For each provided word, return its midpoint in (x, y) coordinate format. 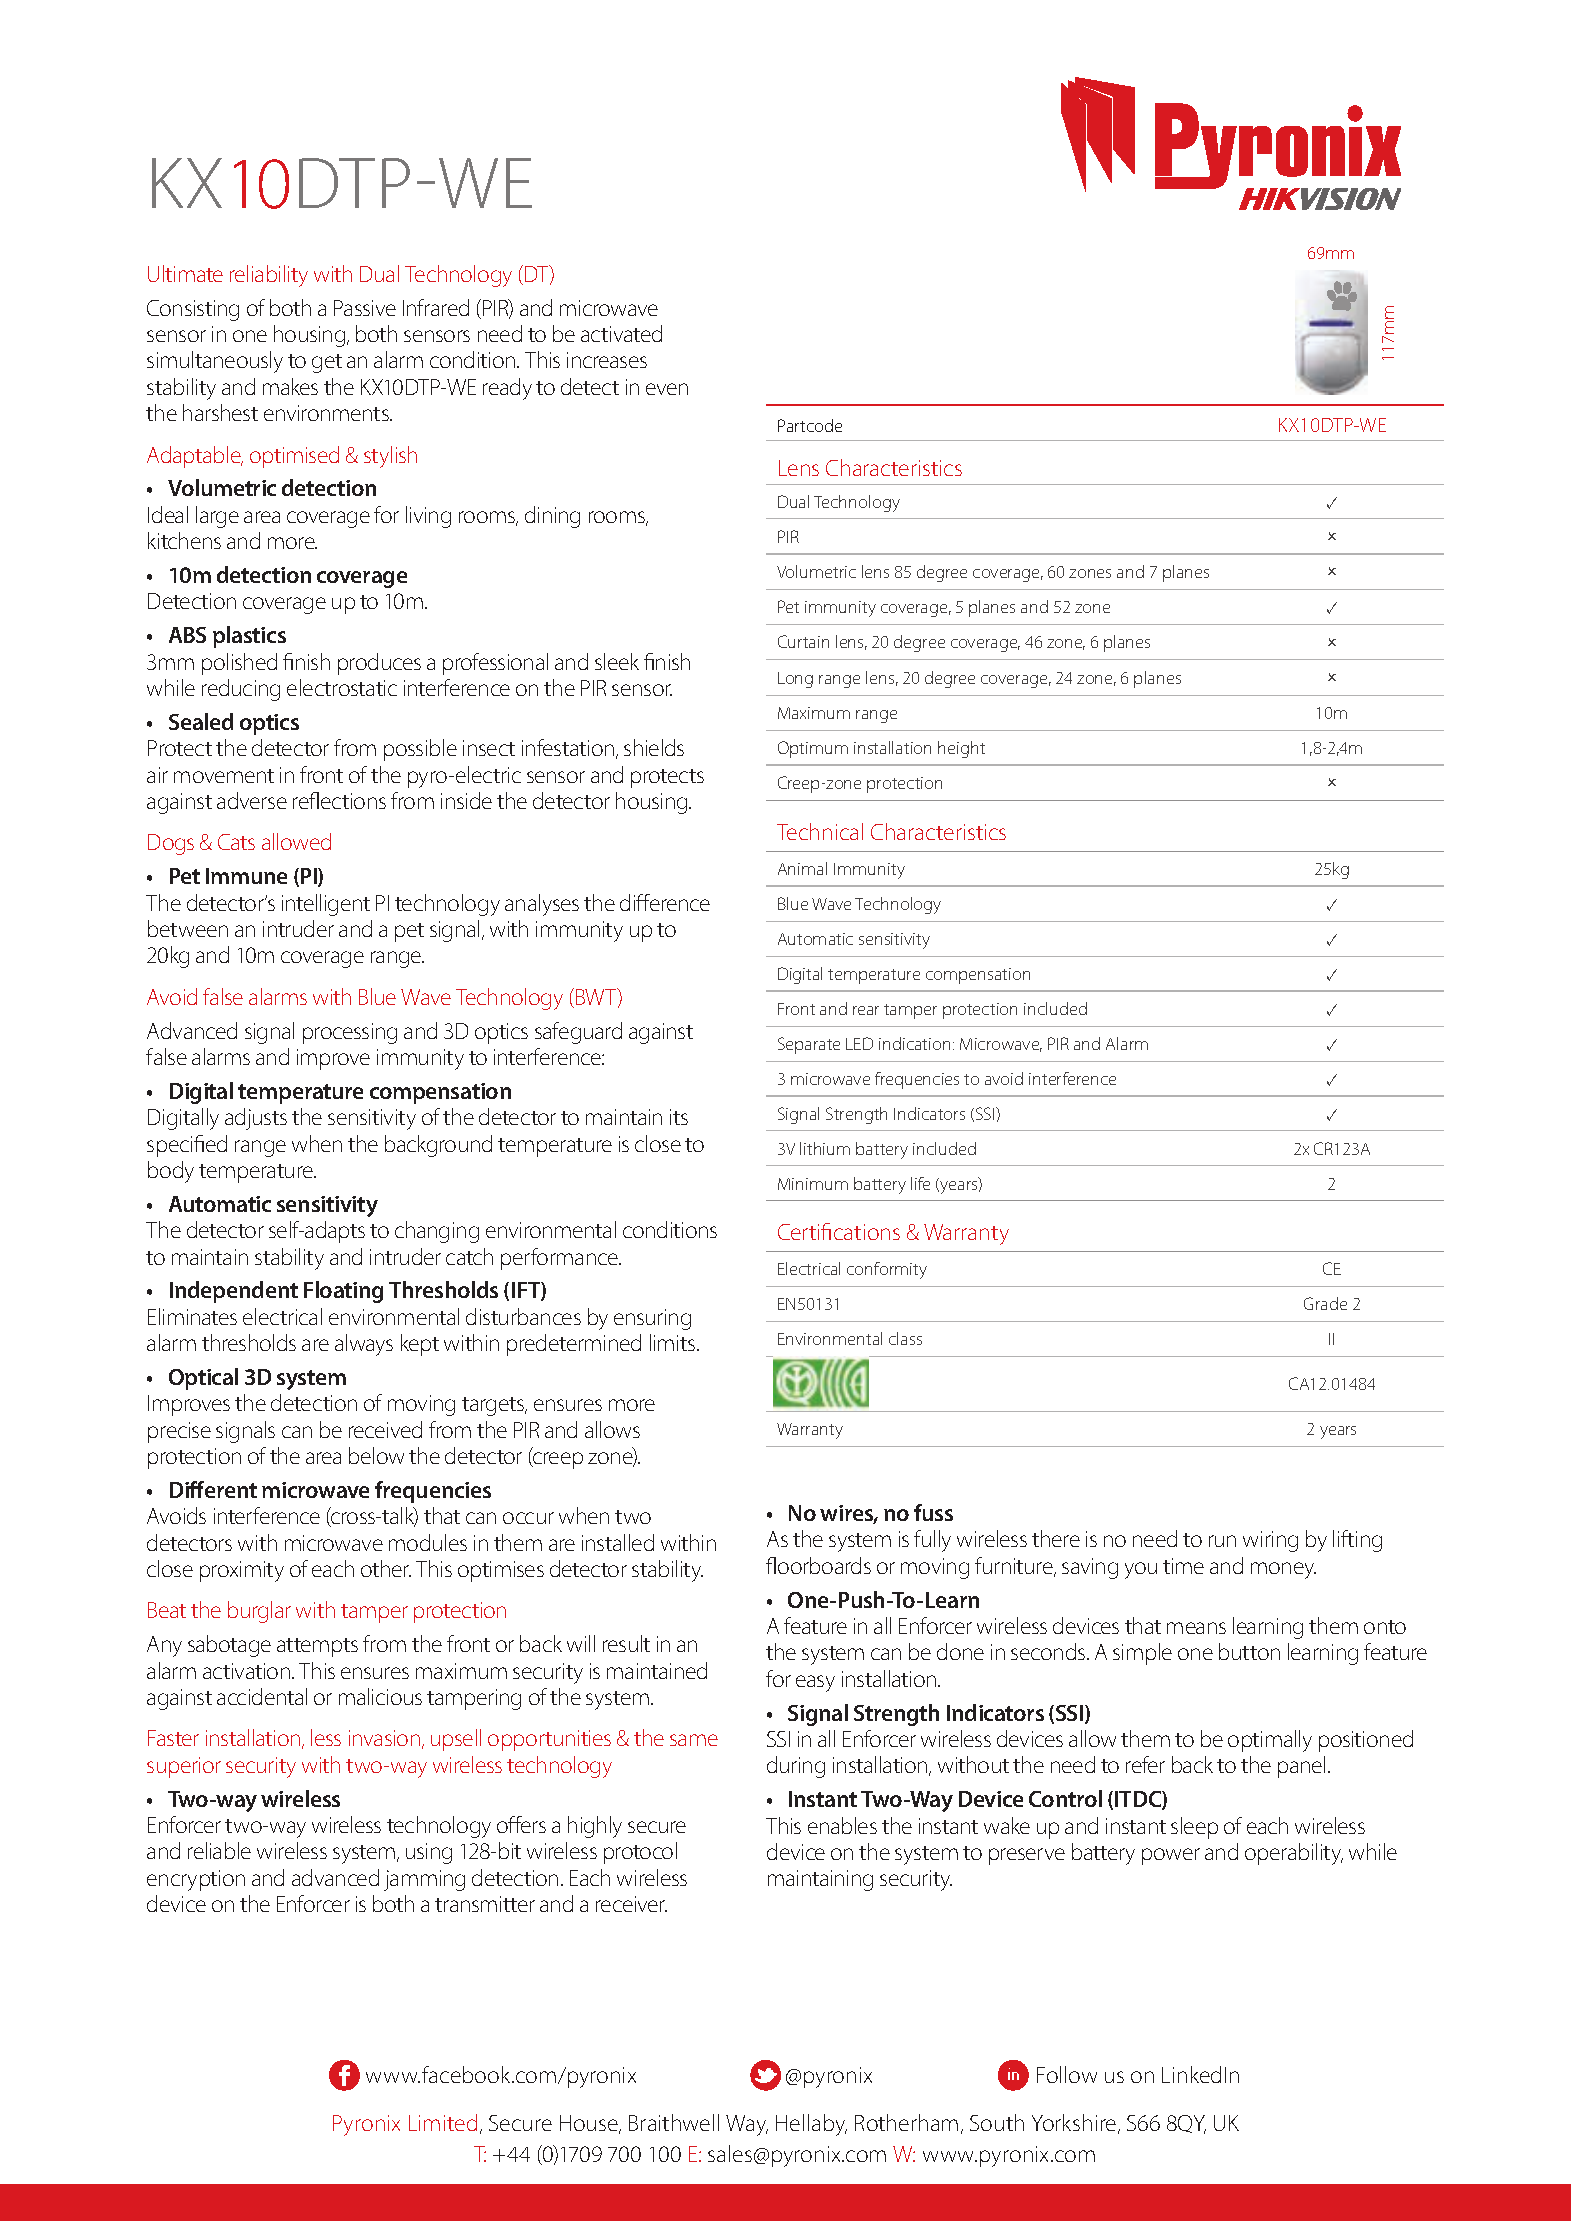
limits (674, 1342)
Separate (809, 1045)
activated (621, 333)
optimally (1270, 1741)
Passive (365, 308)
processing (350, 1033)
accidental (262, 1696)
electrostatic (342, 687)
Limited (443, 2122)
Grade (1325, 1303)
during (796, 1767)
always (364, 1345)
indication (914, 1043)
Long (795, 680)
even (667, 389)
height (961, 749)
